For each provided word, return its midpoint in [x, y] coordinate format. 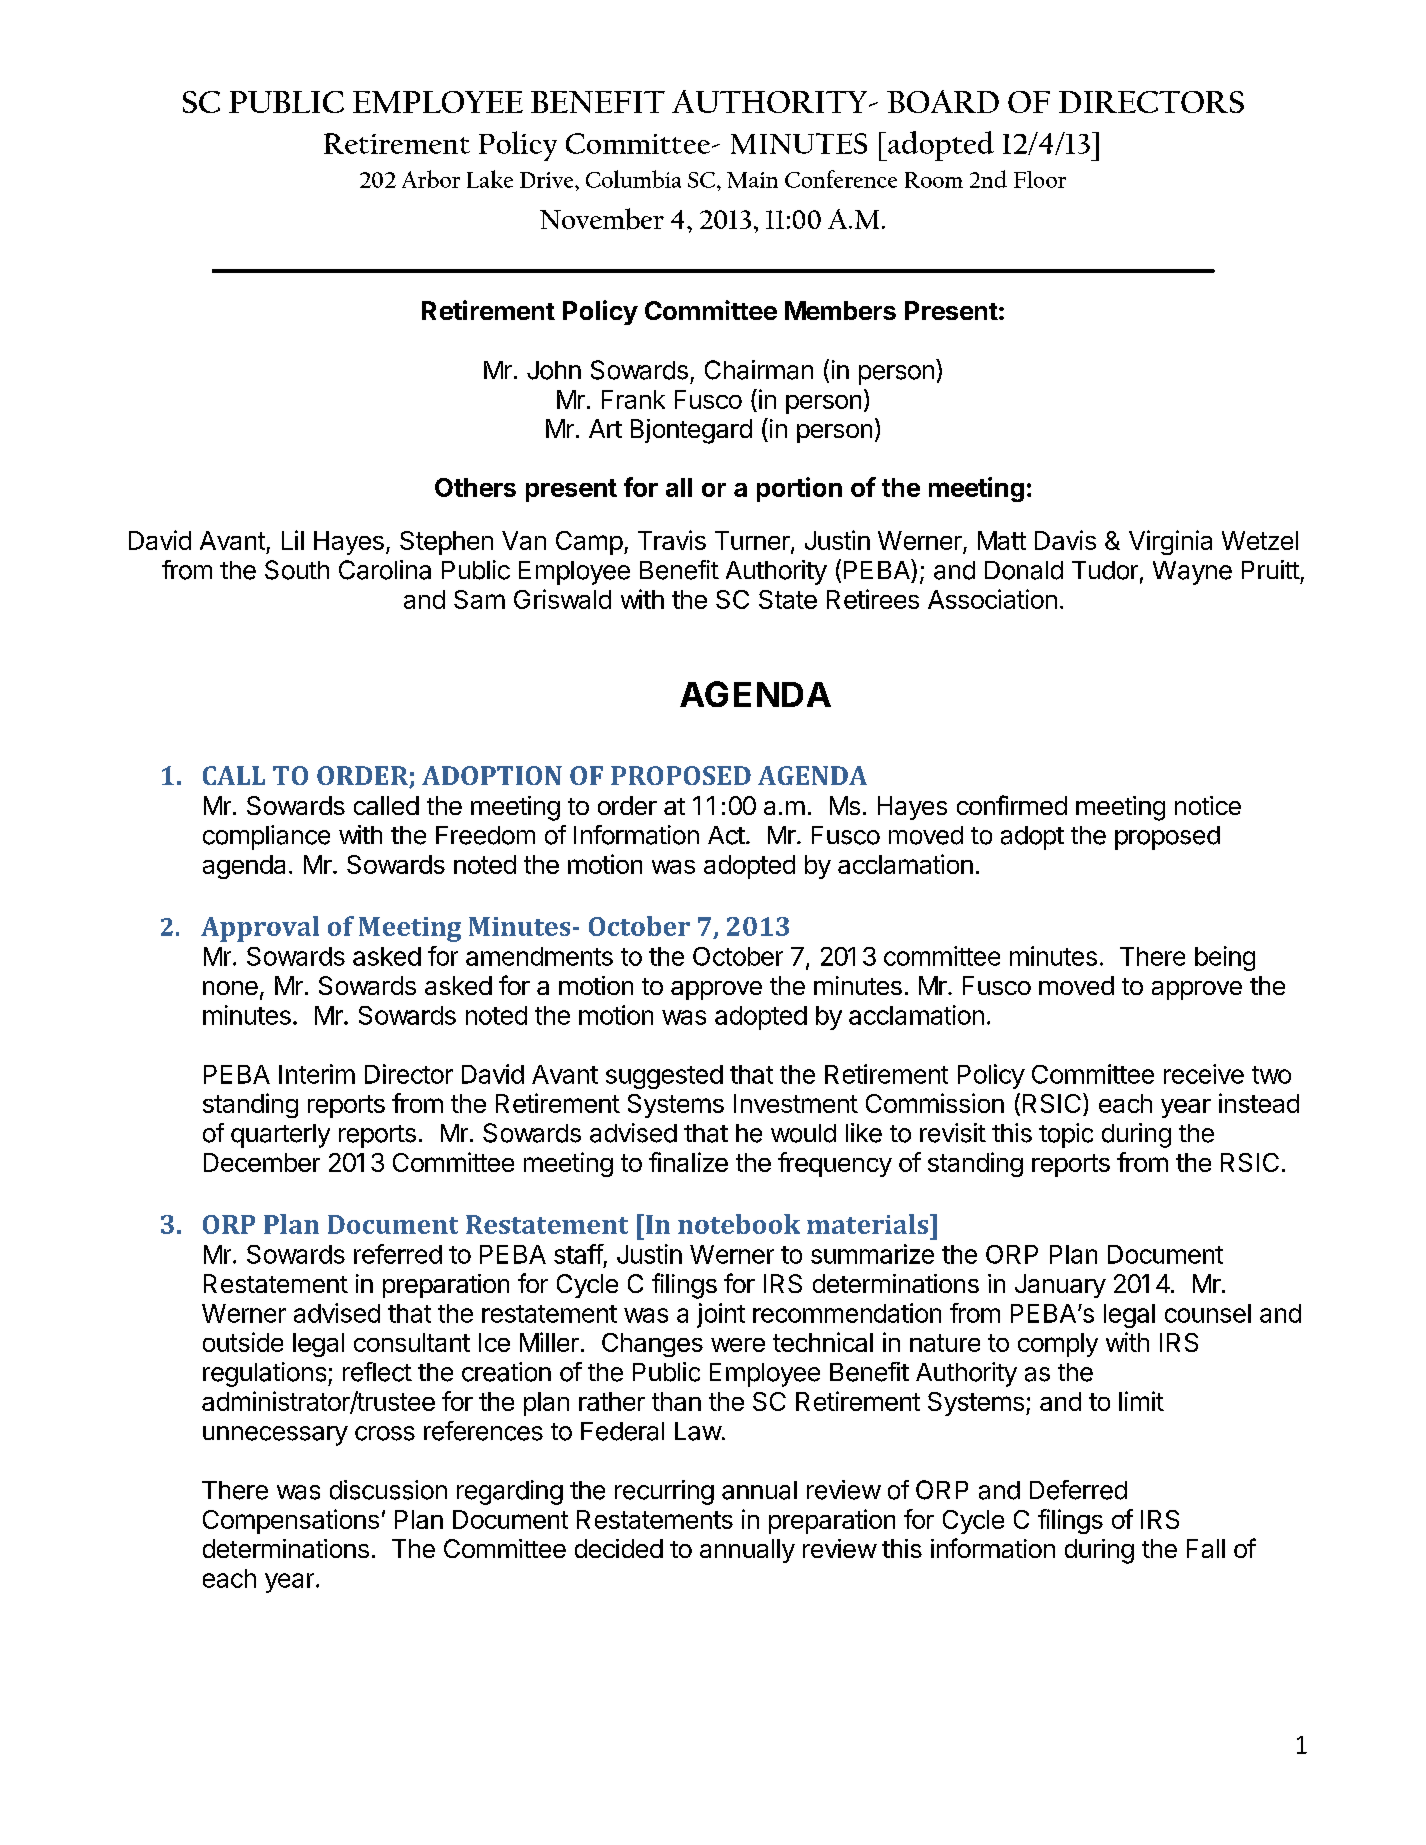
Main [752, 180]
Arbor [431, 179]
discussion [388, 1490]
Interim [317, 1074]
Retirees [873, 599]
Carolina [385, 570]
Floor [1040, 179]
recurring [664, 1492]
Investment [796, 1103]
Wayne [1192, 573]
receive [1204, 1074]
